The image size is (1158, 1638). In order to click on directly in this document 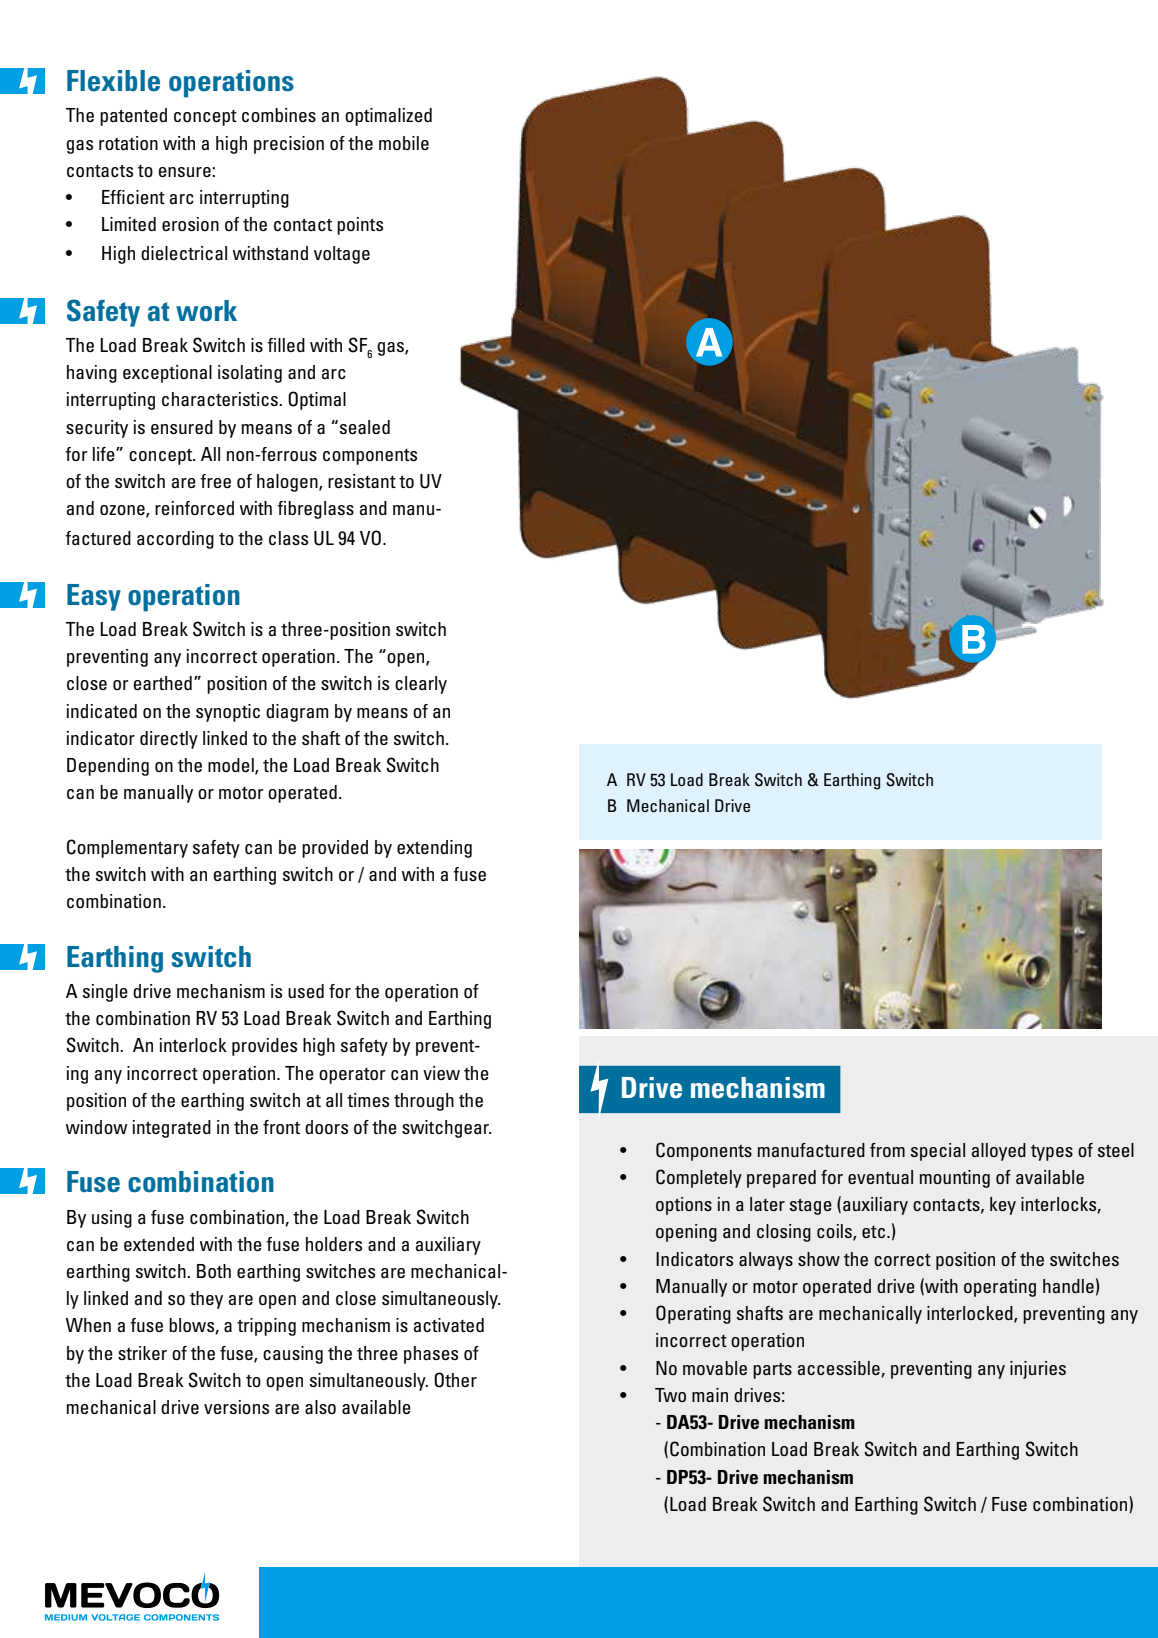, I will do `click(169, 740)`.
